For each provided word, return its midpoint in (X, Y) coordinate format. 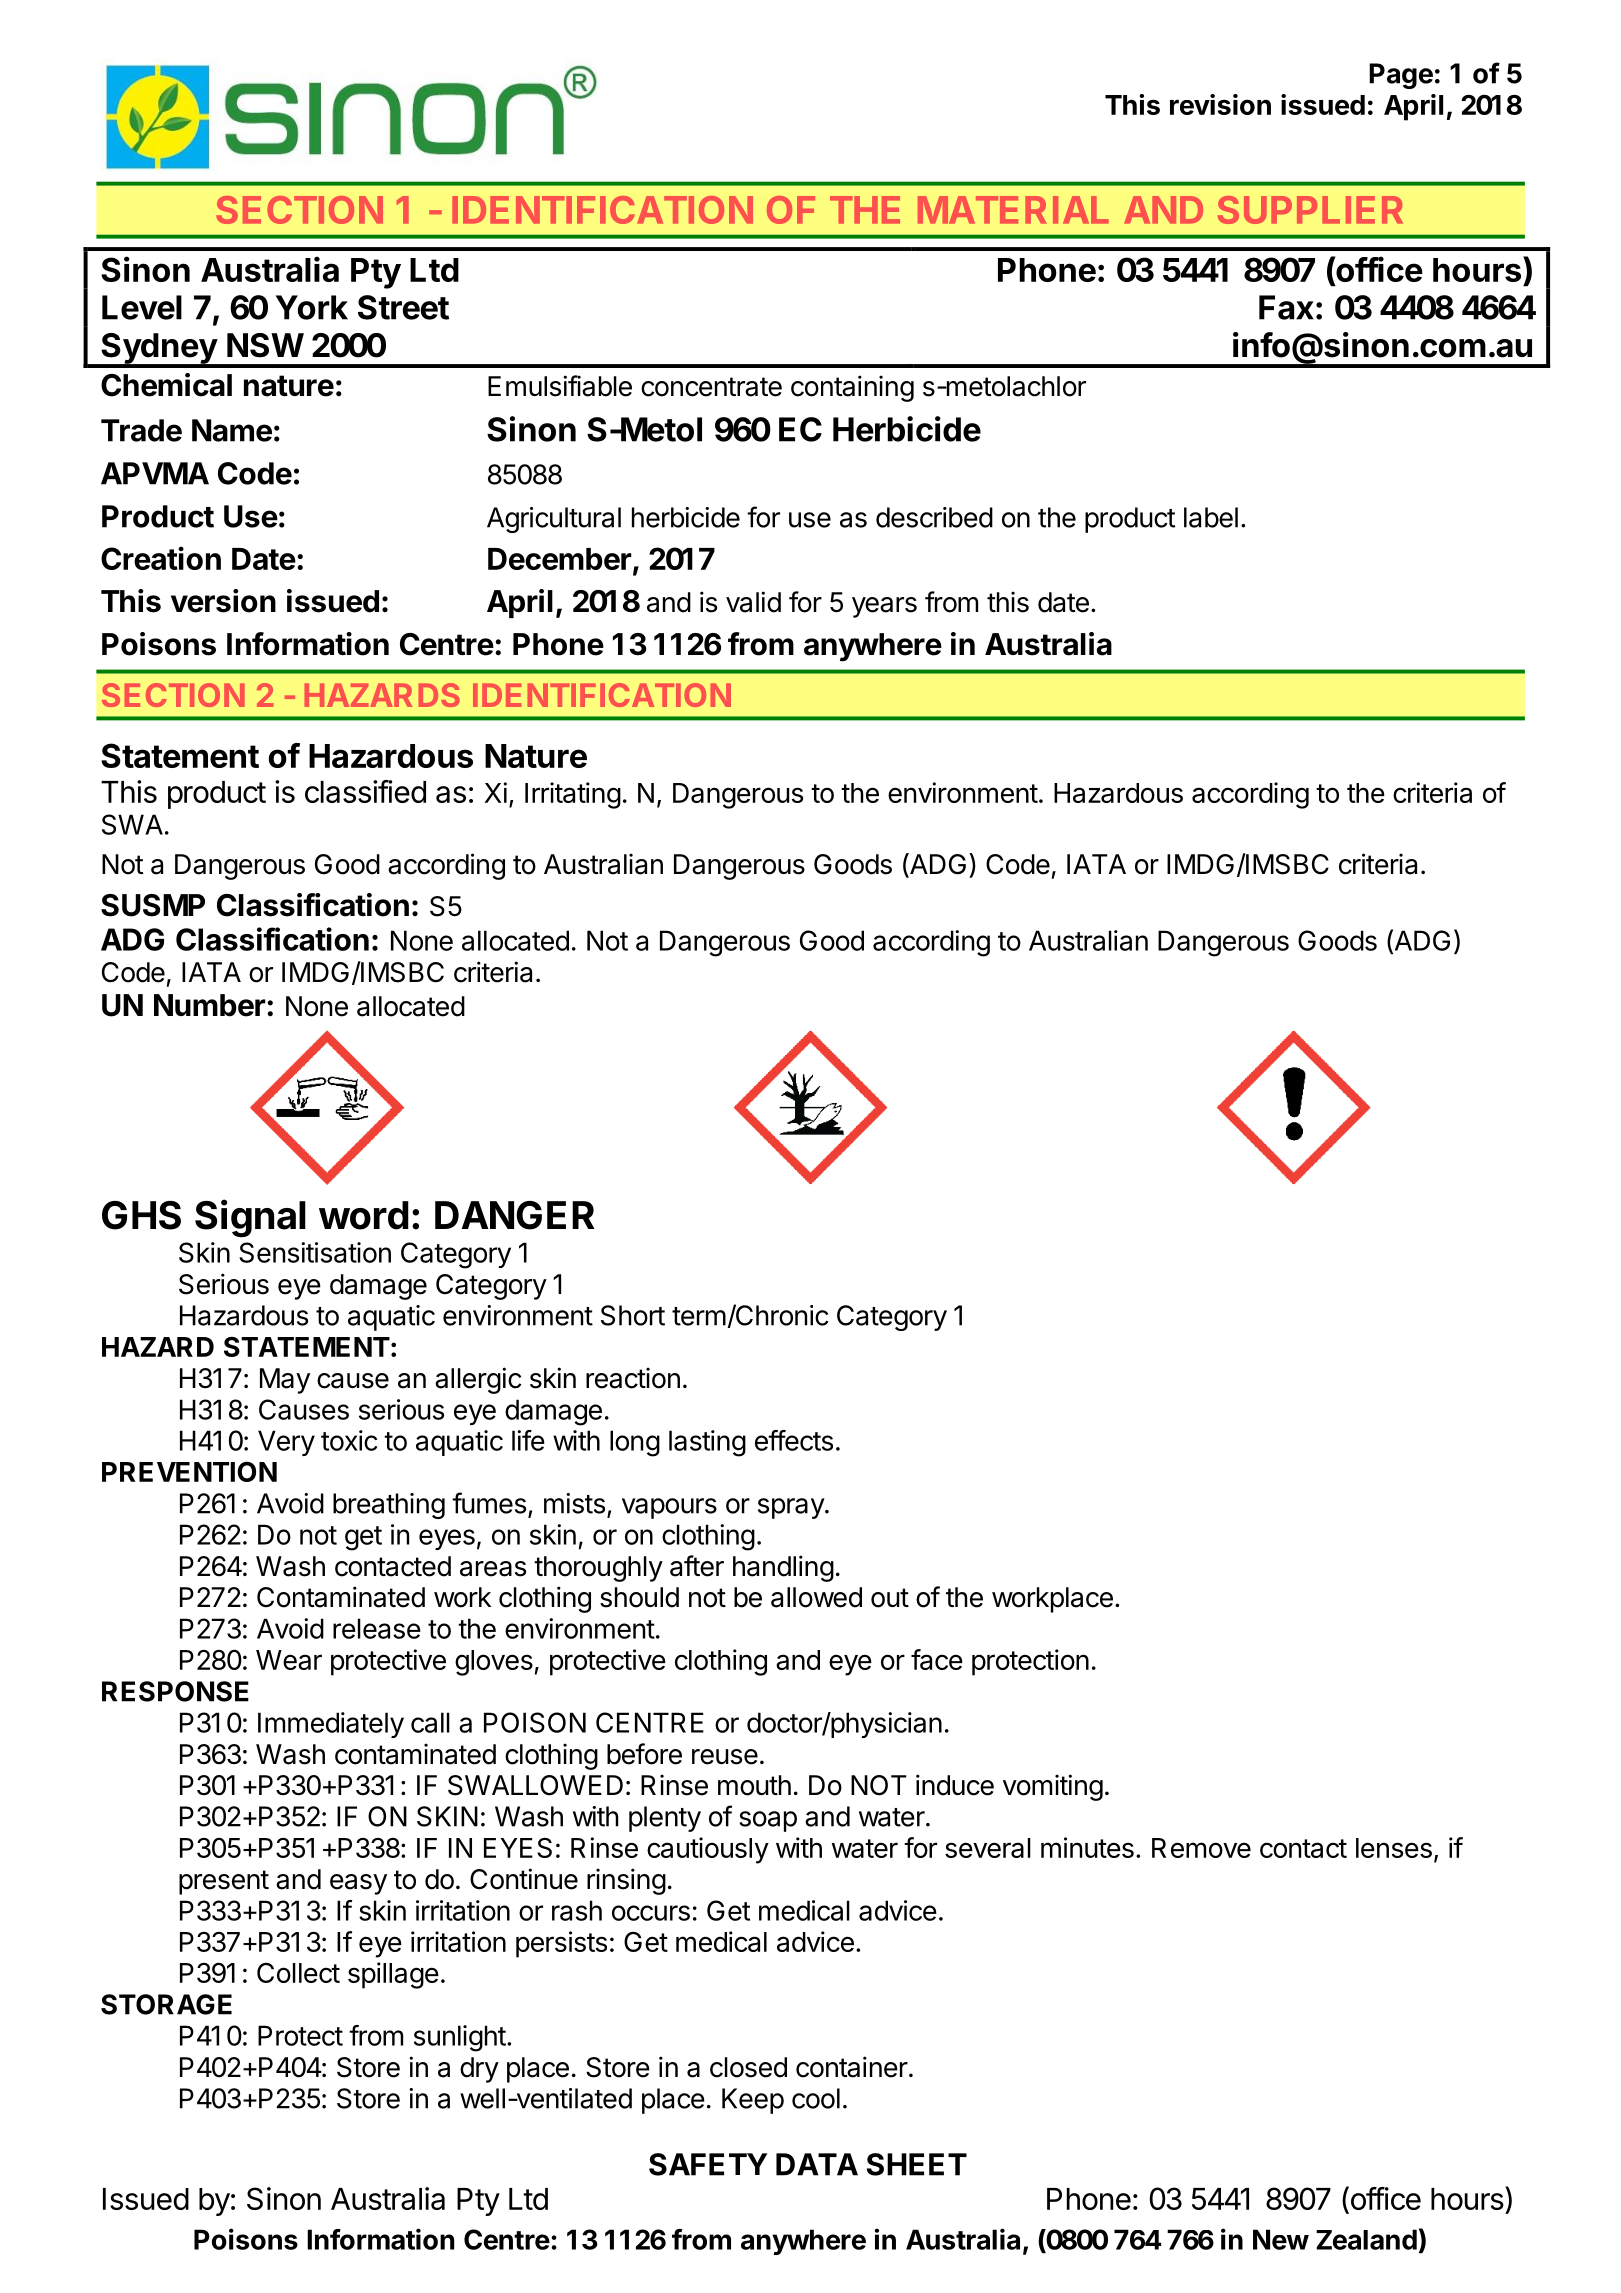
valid (753, 602)
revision (1220, 104)
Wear (289, 1660)
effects (794, 1440)
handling (783, 1568)
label (1211, 517)
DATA (817, 2164)
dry (479, 2070)
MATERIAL (1013, 210)
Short (633, 1315)
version (223, 601)
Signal (250, 1218)
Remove (1201, 1848)
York (312, 307)
